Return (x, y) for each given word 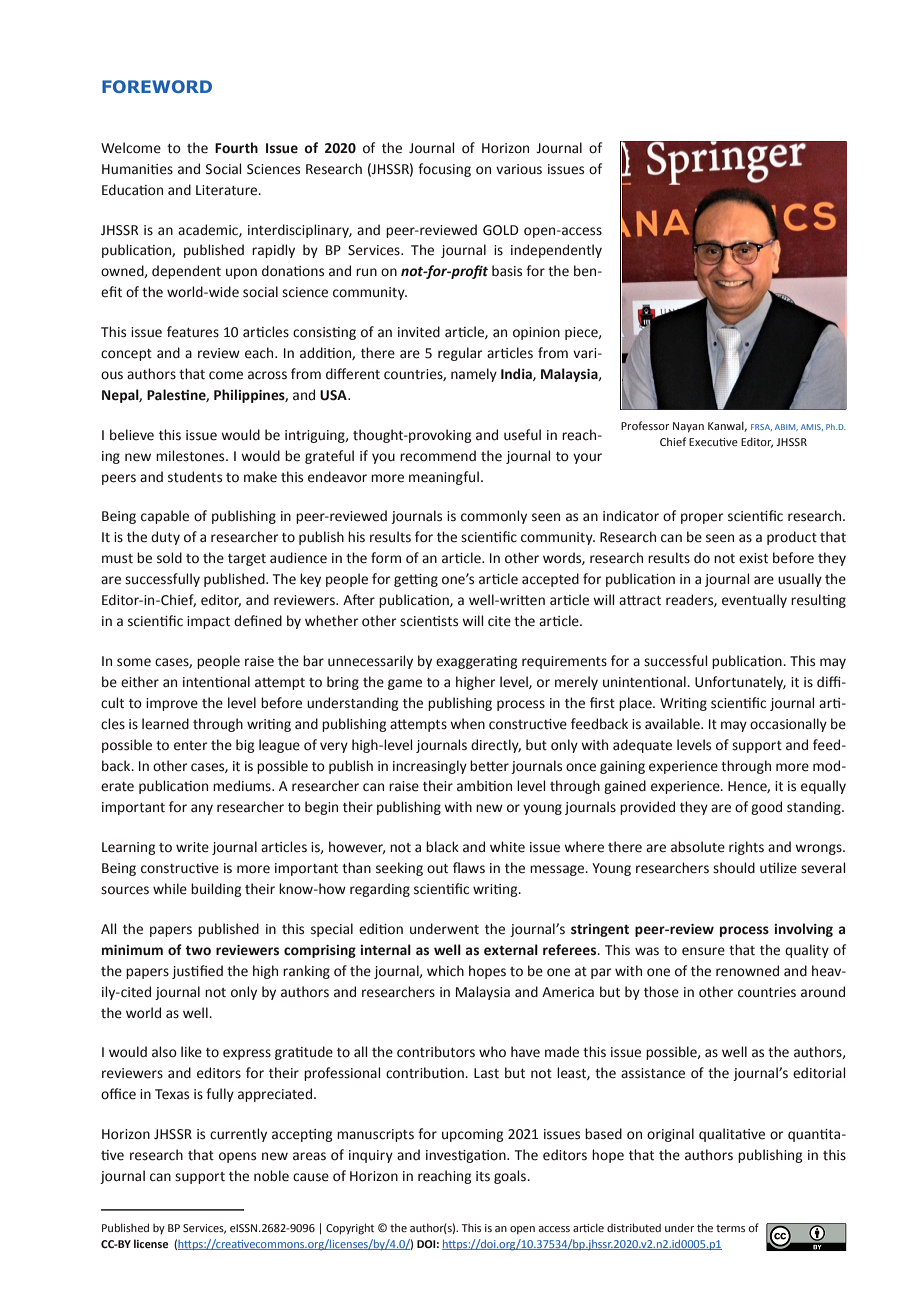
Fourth (236, 148)
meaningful (444, 478)
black (442, 847)
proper (702, 518)
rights (746, 848)
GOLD (501, 230)
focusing (444, 170)
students (195, 477)
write (192, 847)
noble (271, 1176)
